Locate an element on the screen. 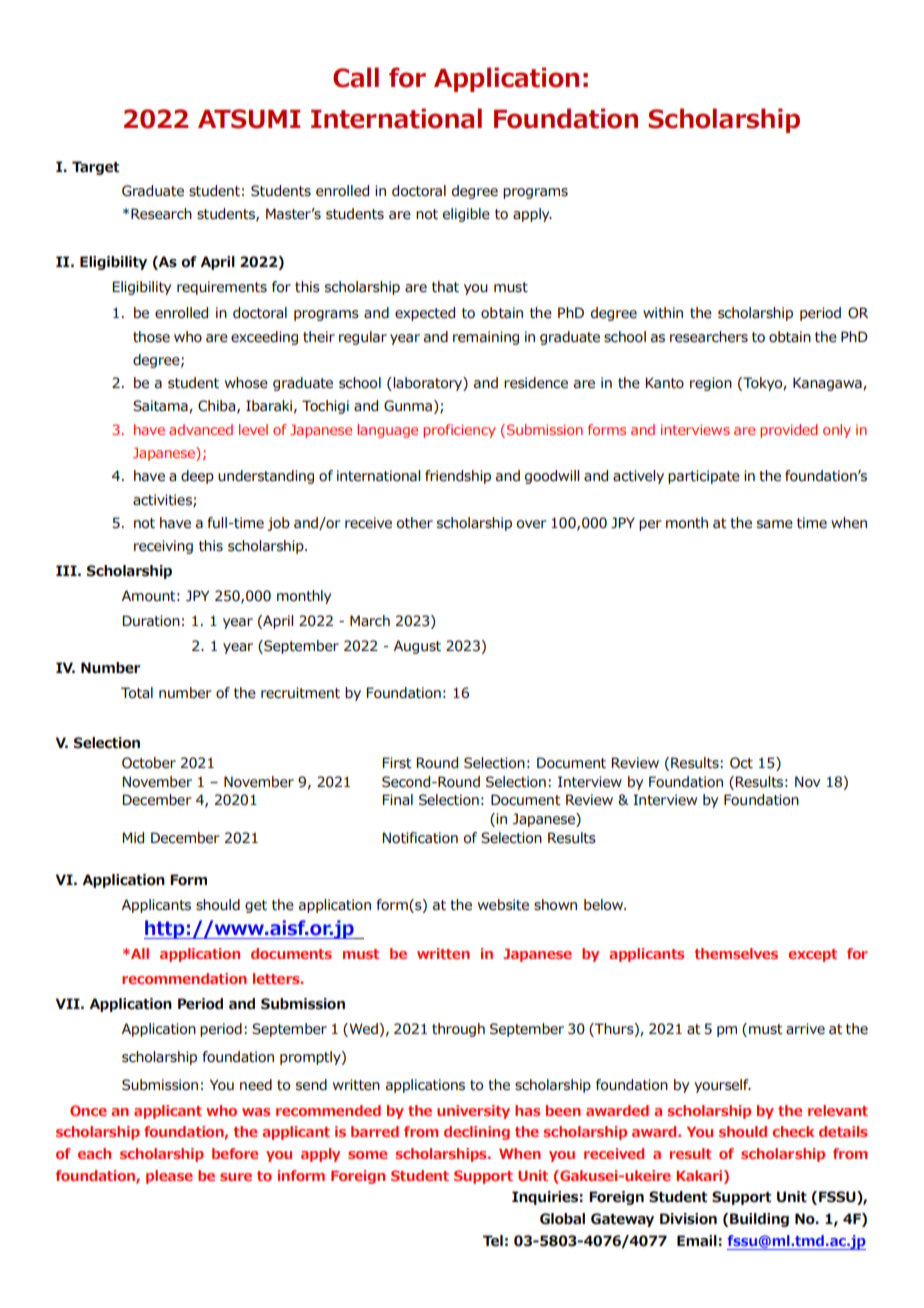  please is located at coordinates (169, 1177).
